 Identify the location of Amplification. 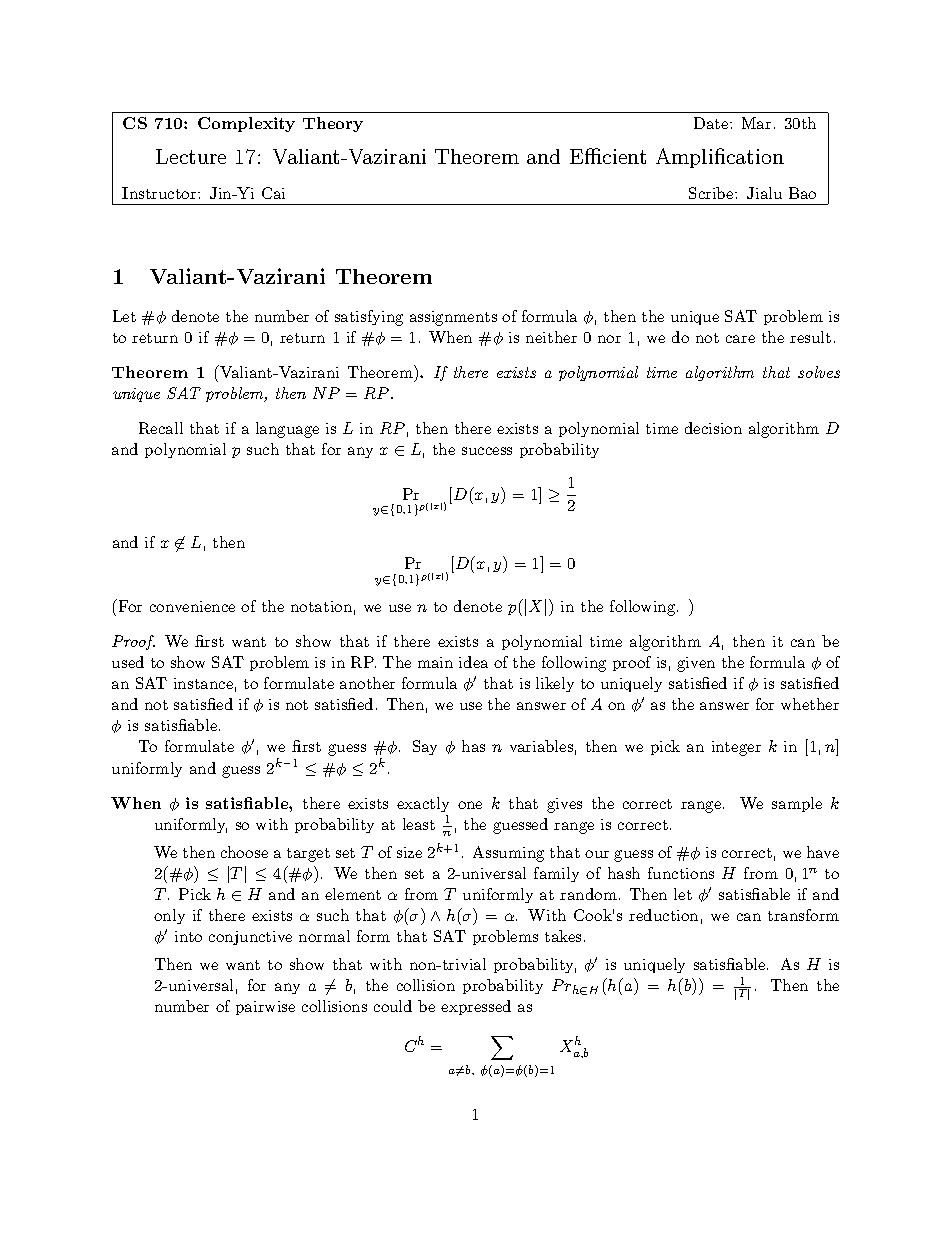
(720, 158).
